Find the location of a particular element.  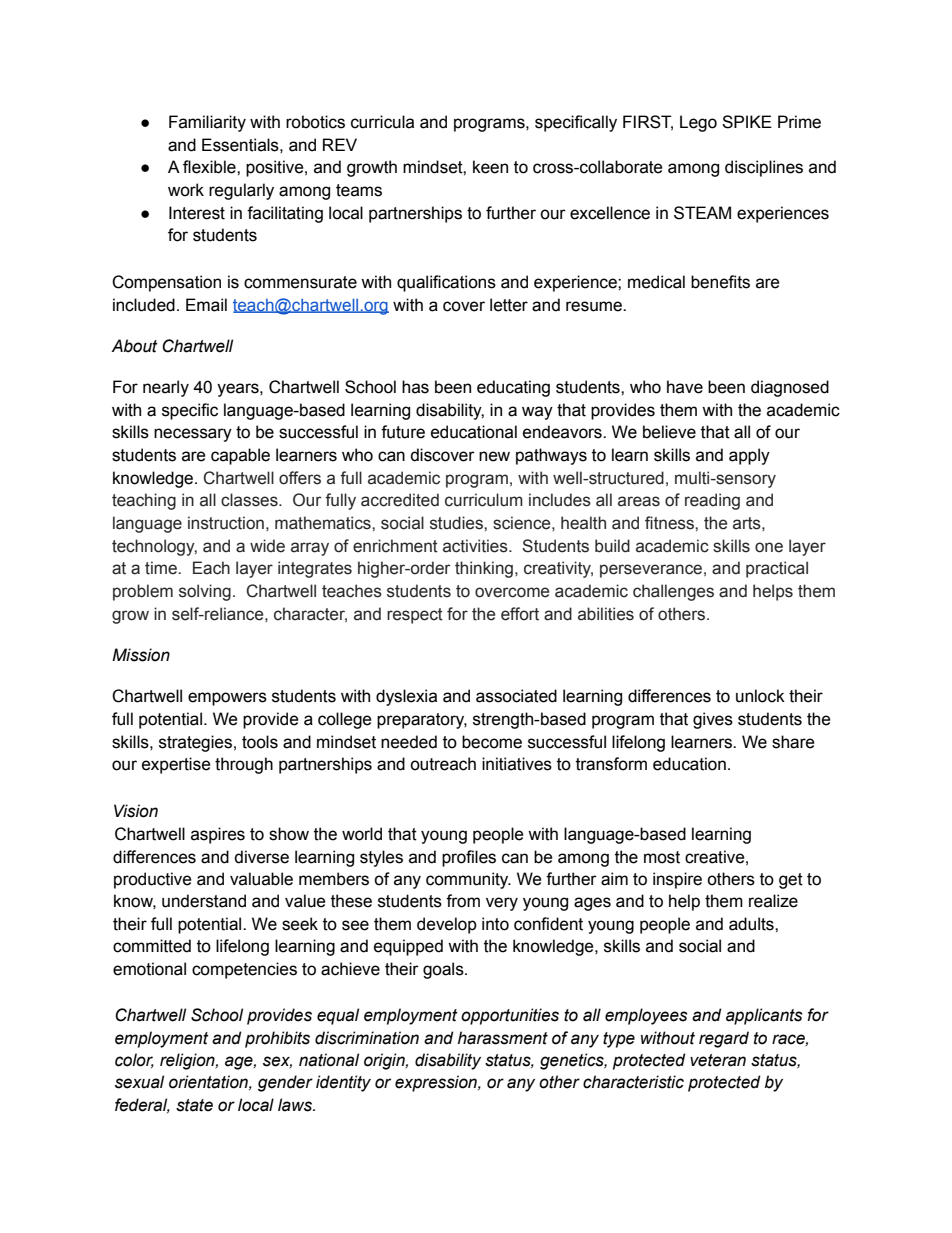

gives is located at coordinates (713, 720).
